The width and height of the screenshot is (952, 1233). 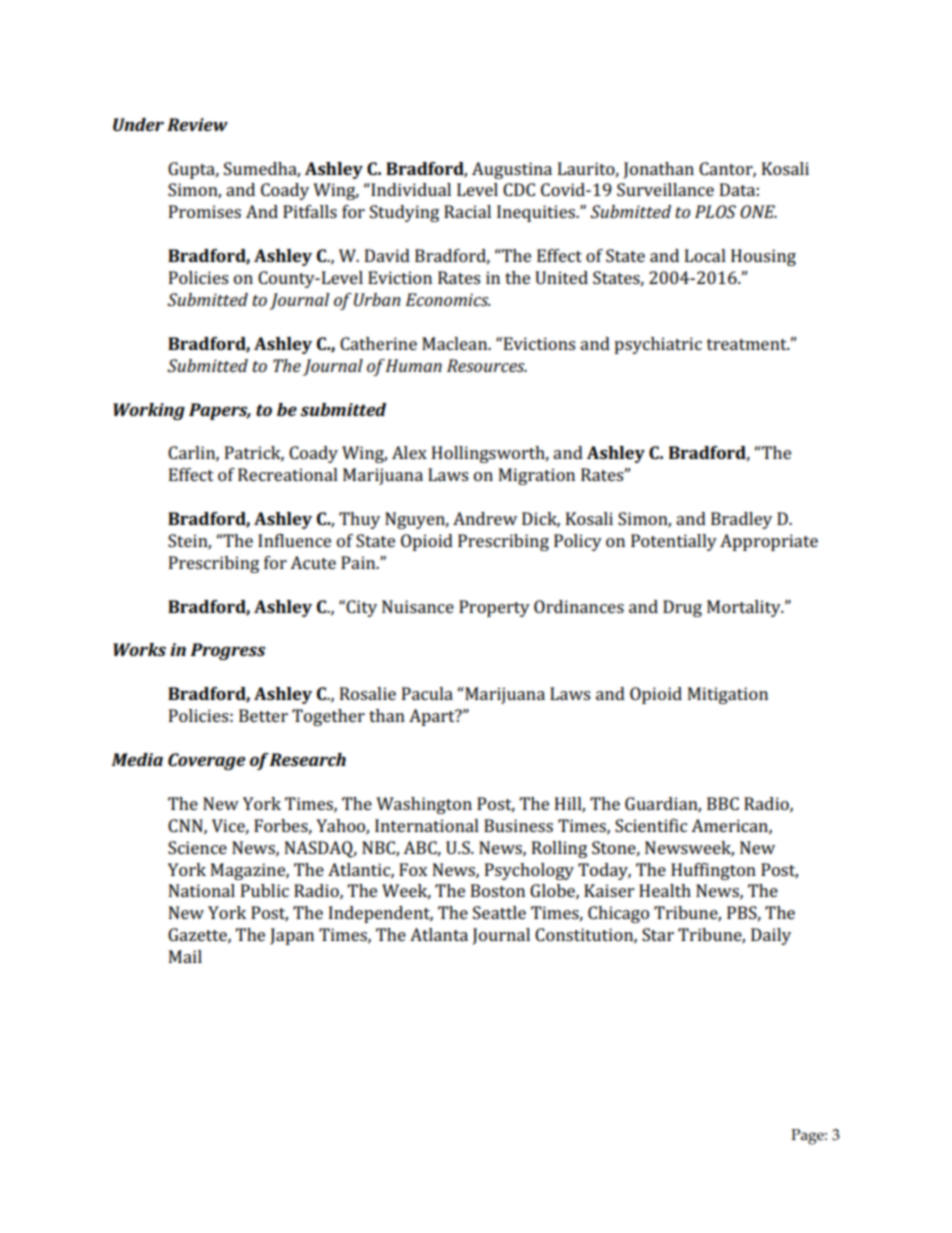 I want to click on Apart, so click(x=433, y=717).
